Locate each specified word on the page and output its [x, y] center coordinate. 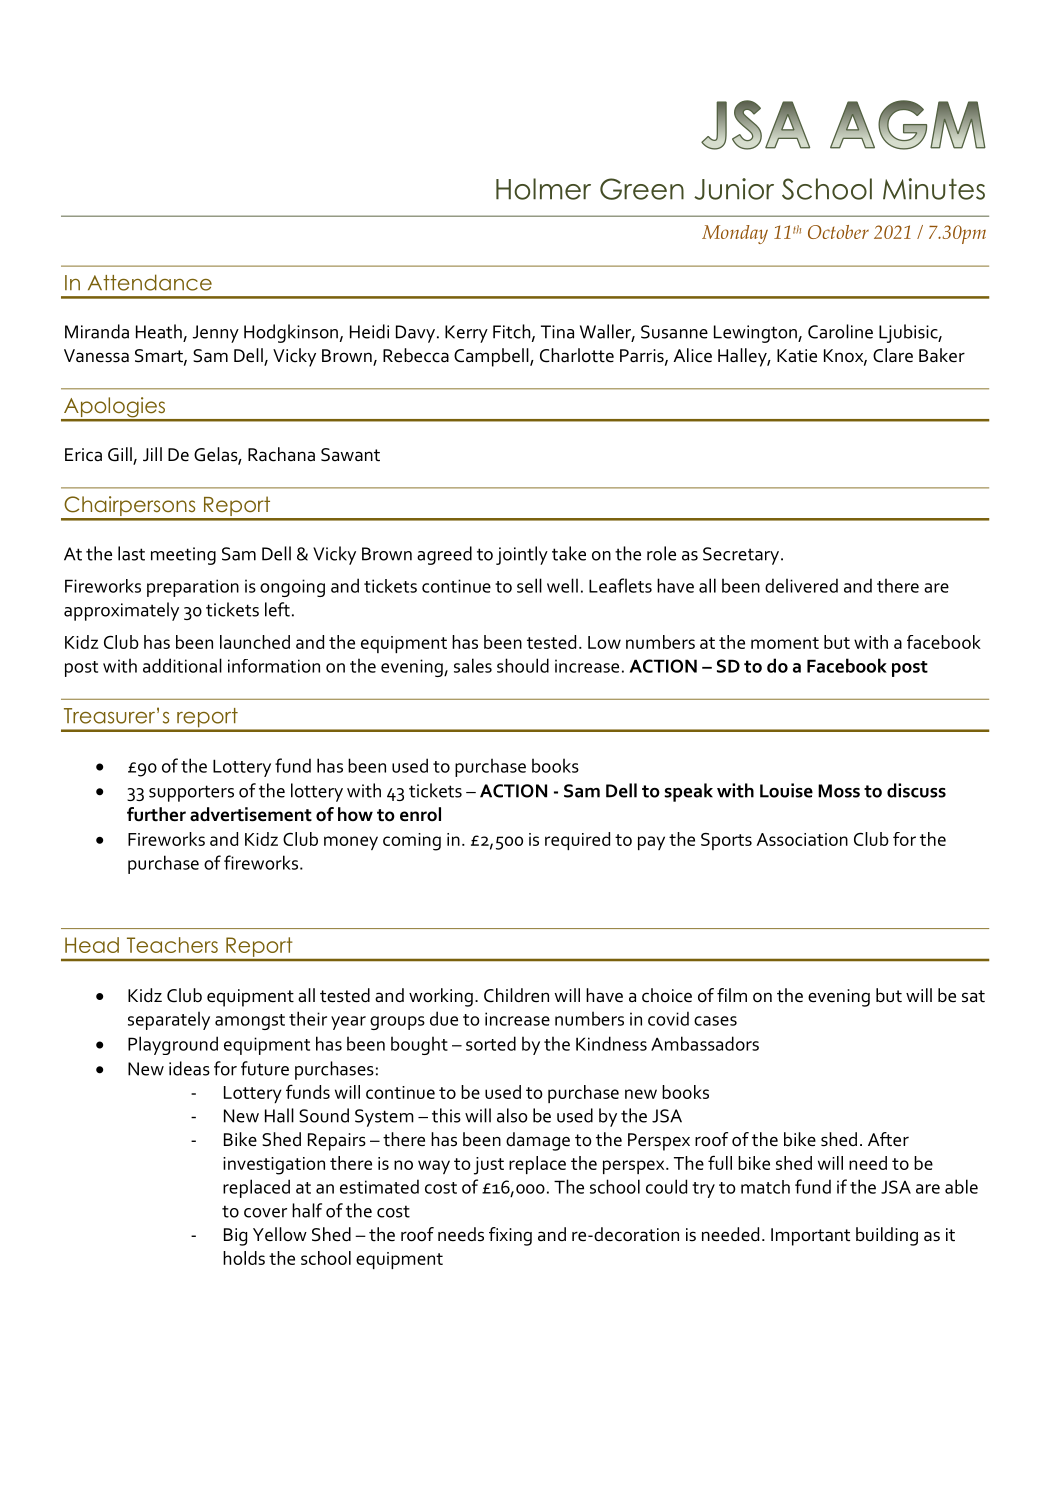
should [523, 665]
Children [516, 995]
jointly [522, 555]
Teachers [172, 945]
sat [973, 996]
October [838, 232]
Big [235, 1237]
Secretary [742, 556]
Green [642, 189]
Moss [839, 791]
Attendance [150, 282]
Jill [152, 454]
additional [182, 665]
